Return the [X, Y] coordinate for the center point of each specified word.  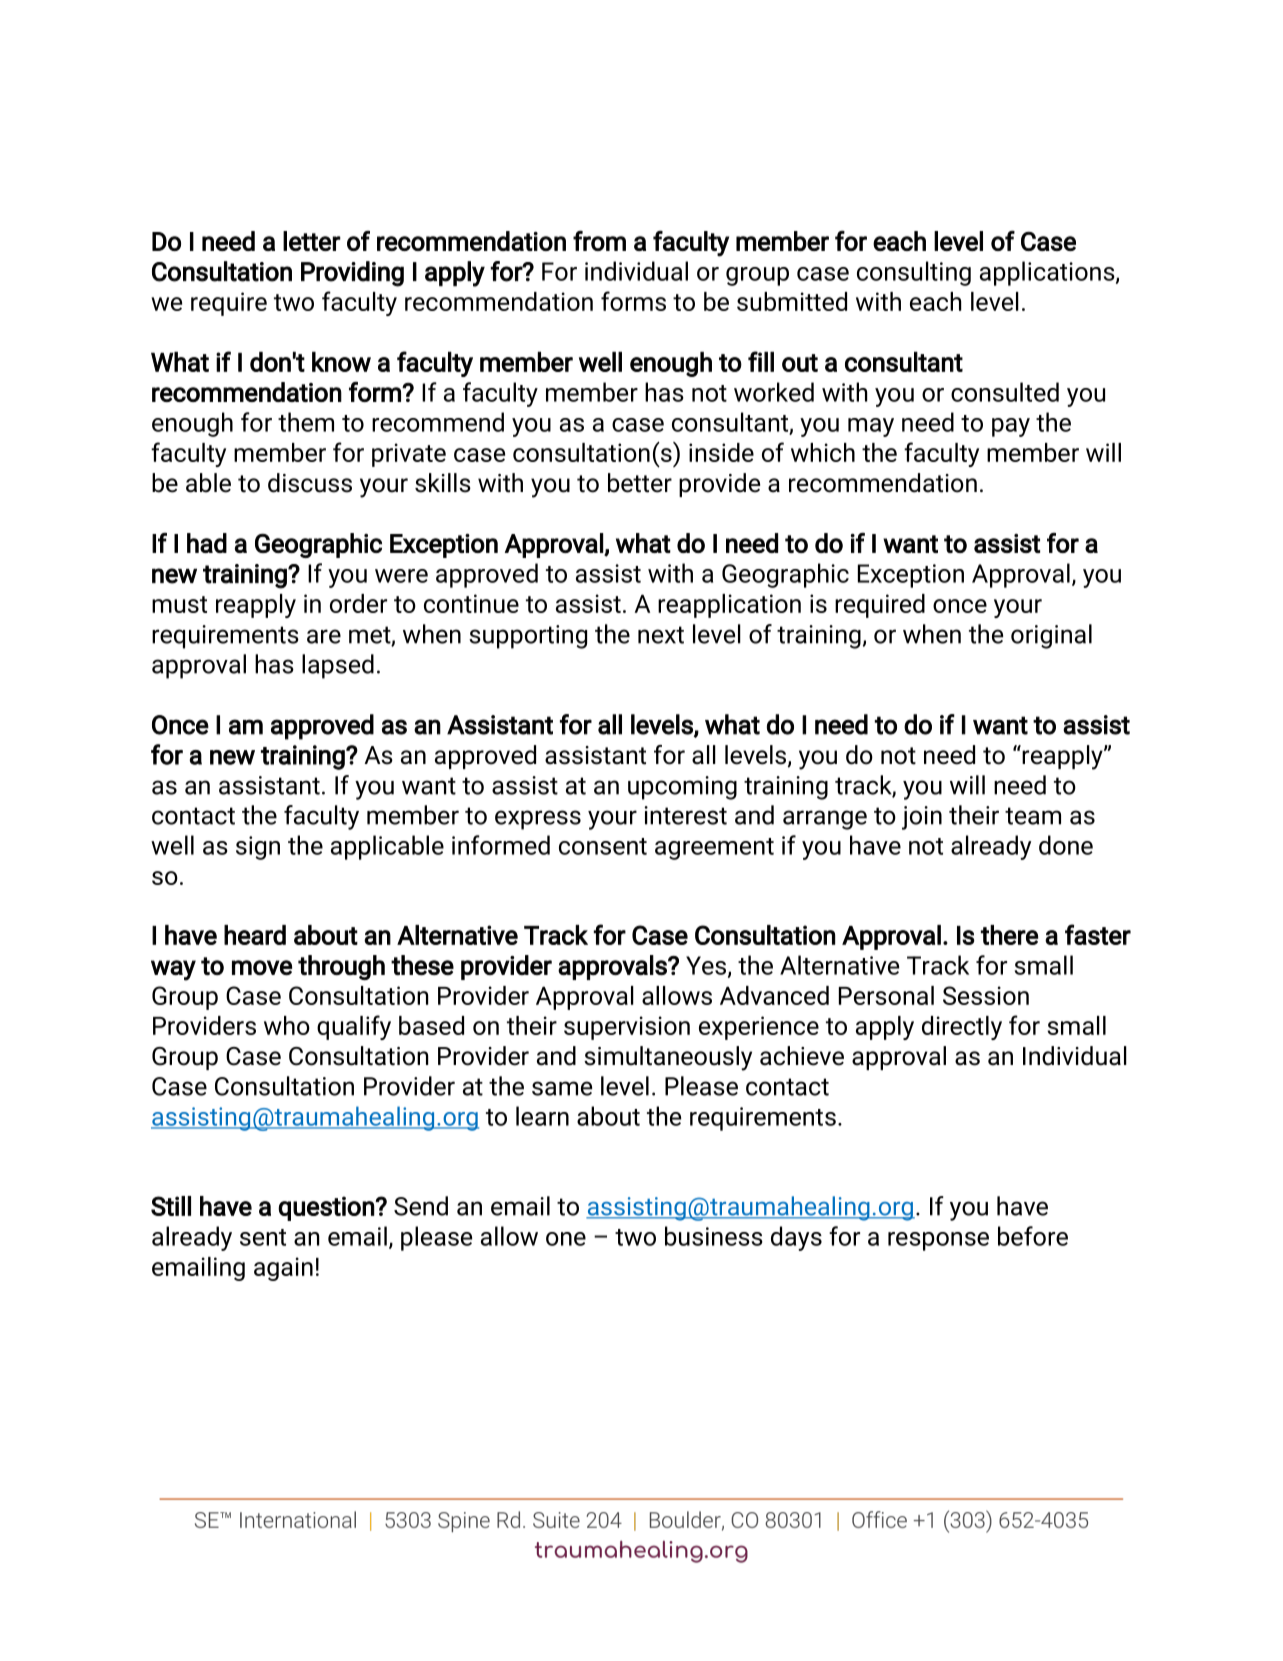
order [358, 603]
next [661, 635]
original [1051, 636]
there [1009, 935]
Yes [707, 966]
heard [255, 935]
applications [1048, 273]
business [714, 1236]
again [283, 1269]
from [599, 240]
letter [312, 241]
